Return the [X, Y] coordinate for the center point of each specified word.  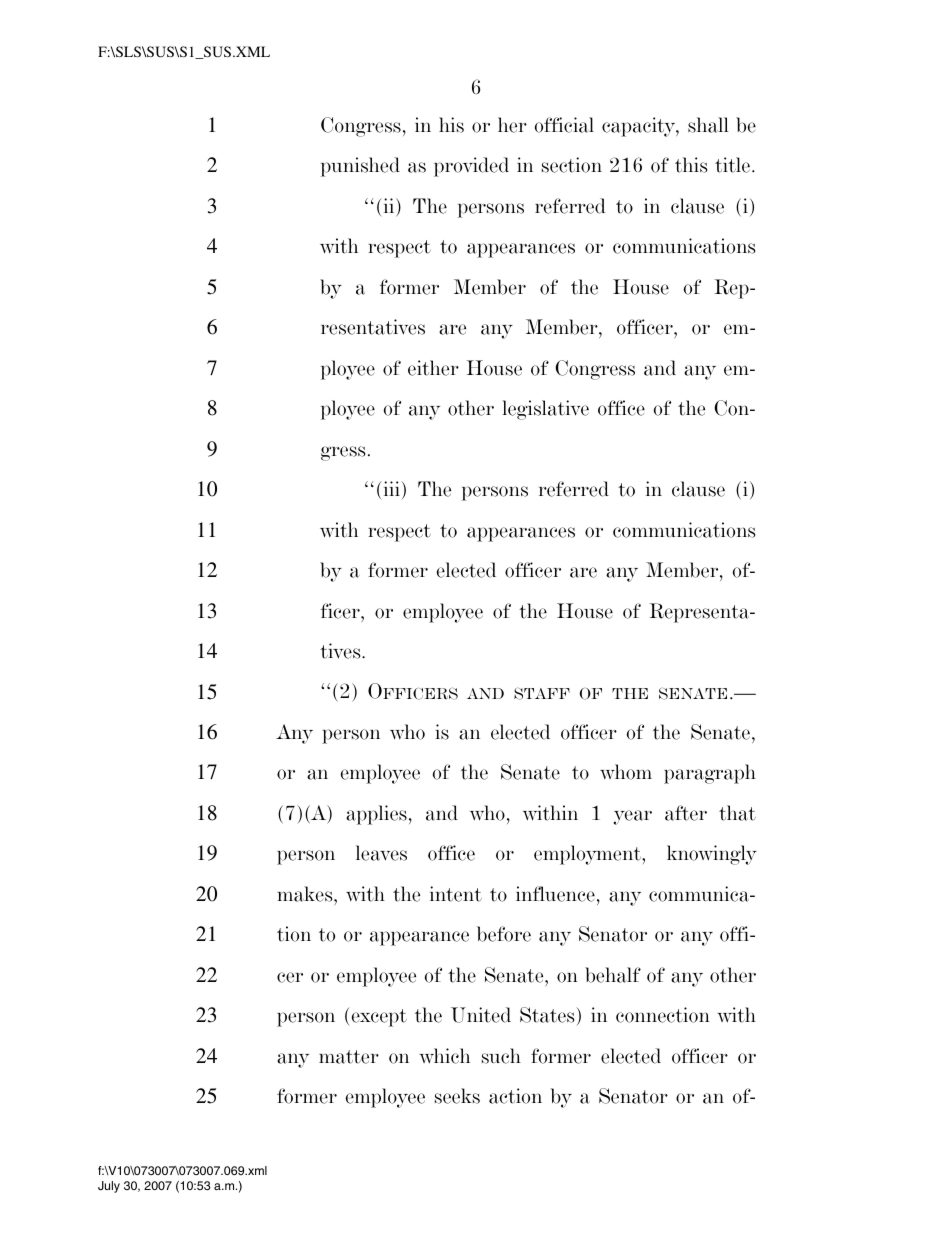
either [433, 368]
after [686, 813]
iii [391, 488]
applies [376, 815]
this [691, 165]
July [109, 1187]
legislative [545, 410]
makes [306, 894]
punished [360, 167]
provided [471, 167]
